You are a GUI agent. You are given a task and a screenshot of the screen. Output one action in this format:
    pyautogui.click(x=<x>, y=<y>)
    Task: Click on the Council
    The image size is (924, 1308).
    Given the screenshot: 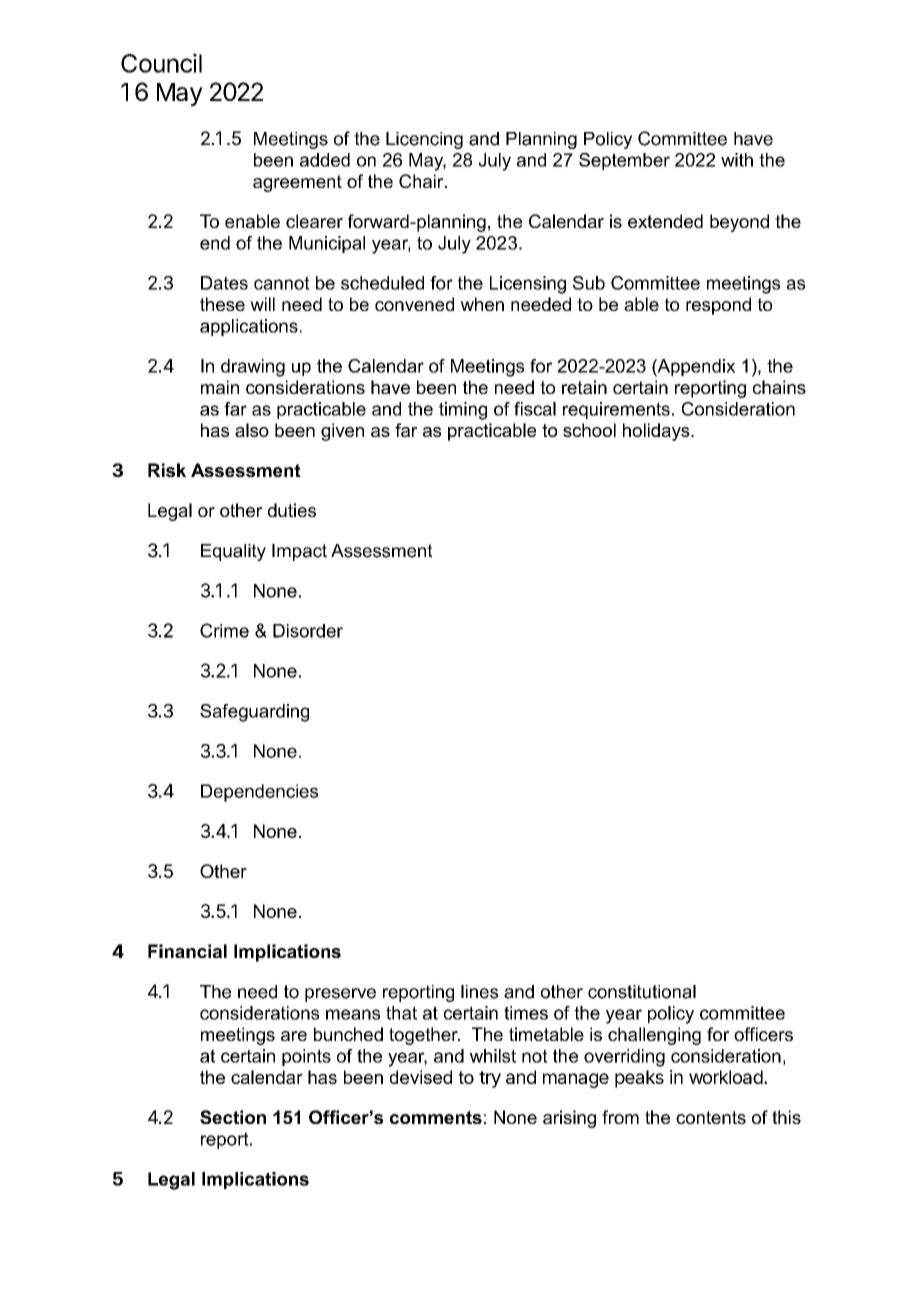 What is the action you would take?
    pyautogui.click(x=161, y=63)
